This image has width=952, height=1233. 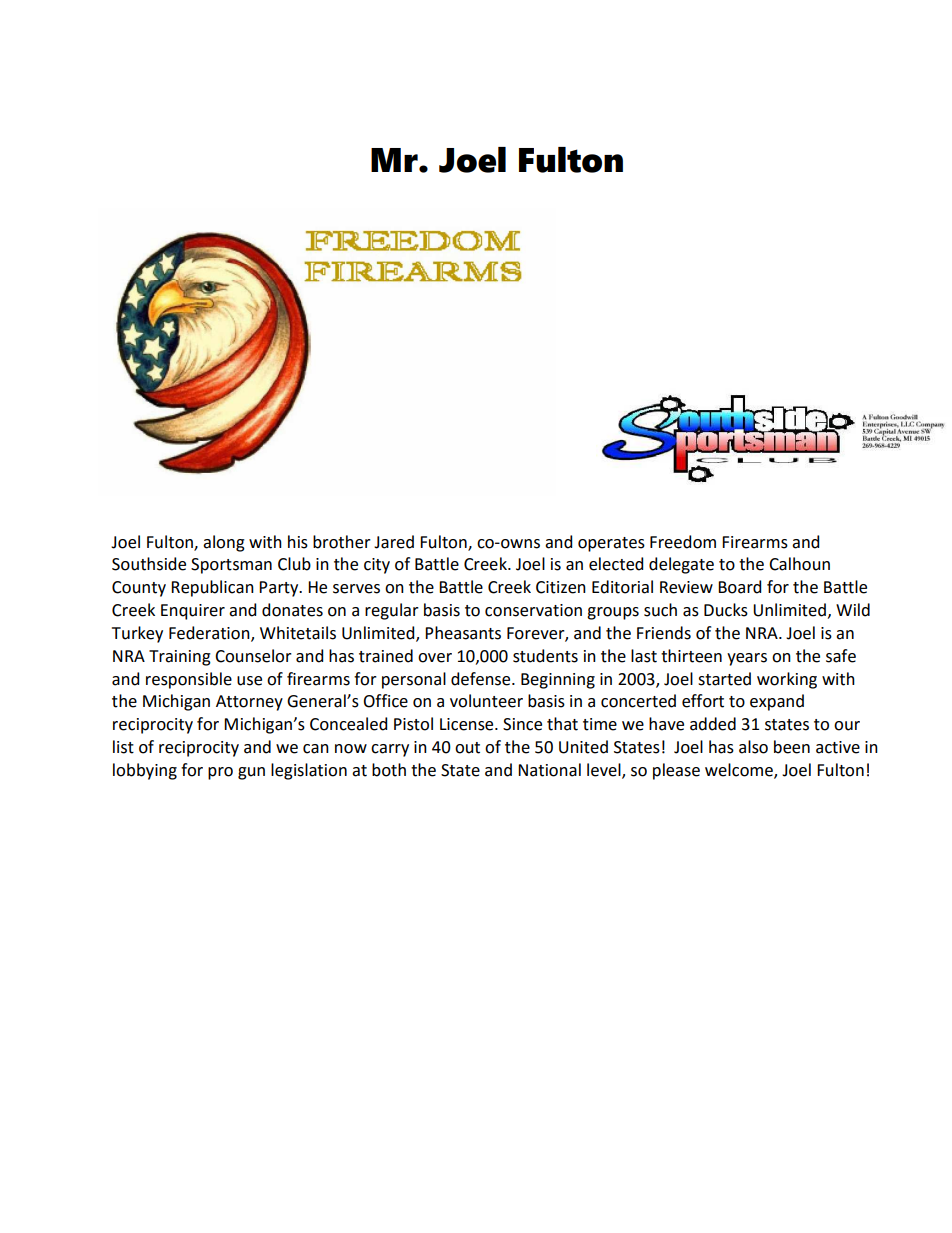 I want to click on Freedom, so click(x=683, y=542).
